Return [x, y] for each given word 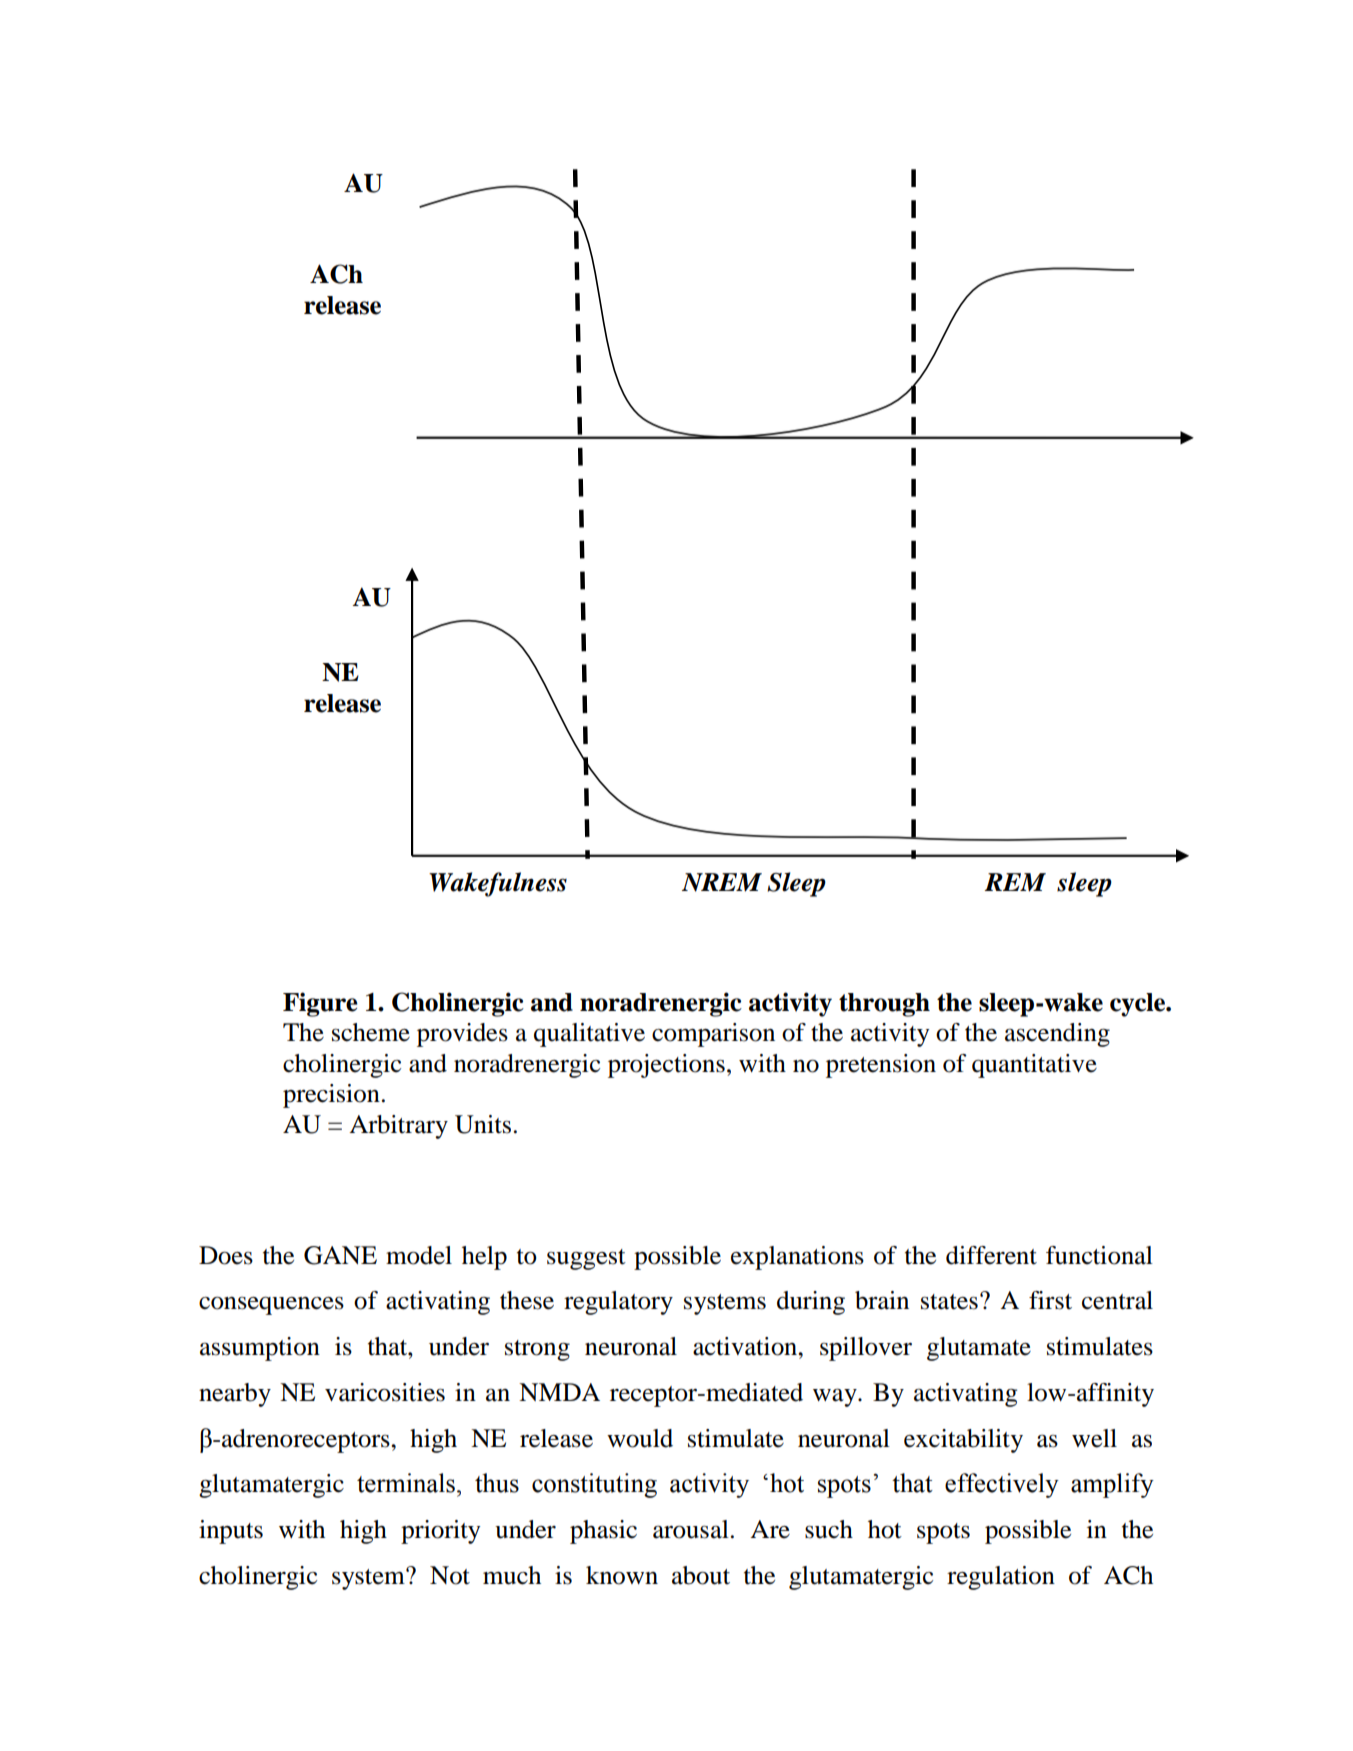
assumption [260, 1349]
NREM [722, 882]
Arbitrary [398, 1127]
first [1050, 1300]
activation [746, 1346]
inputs [231, 1532]
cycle [1139, 1005]
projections [666, 1066]
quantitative [1034, 1066]
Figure [320, 1004]
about [701, 1575]
